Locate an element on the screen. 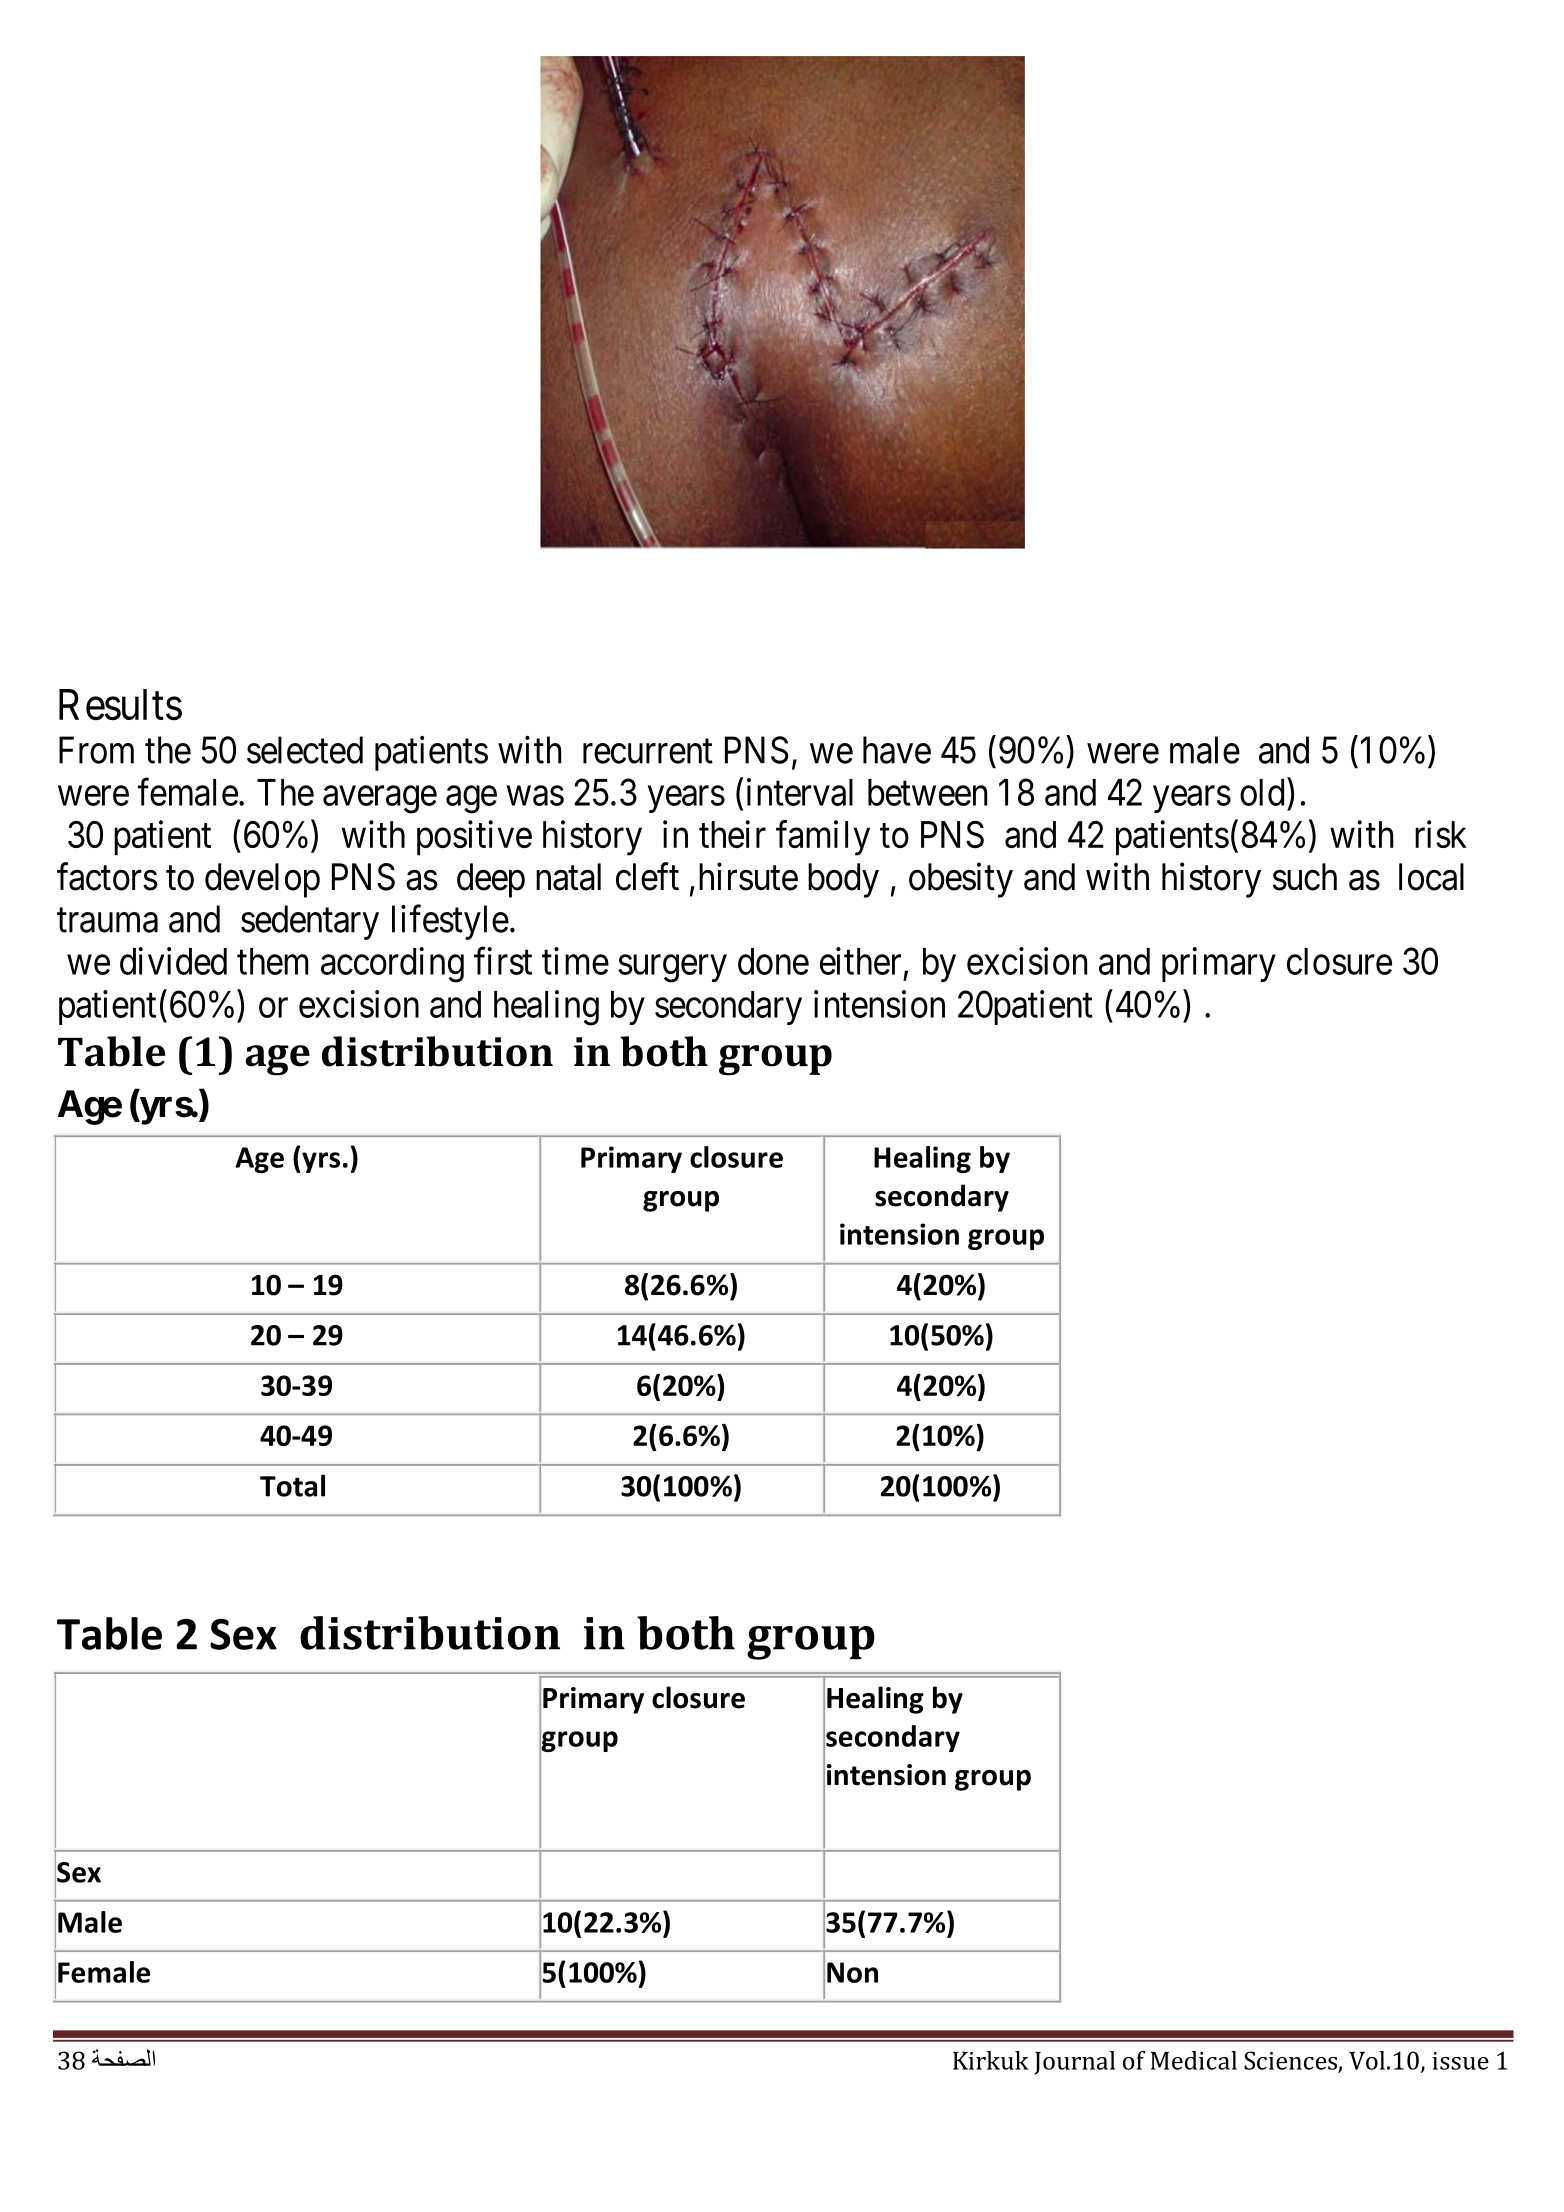  surgery is located at coordinates (672, 969).
